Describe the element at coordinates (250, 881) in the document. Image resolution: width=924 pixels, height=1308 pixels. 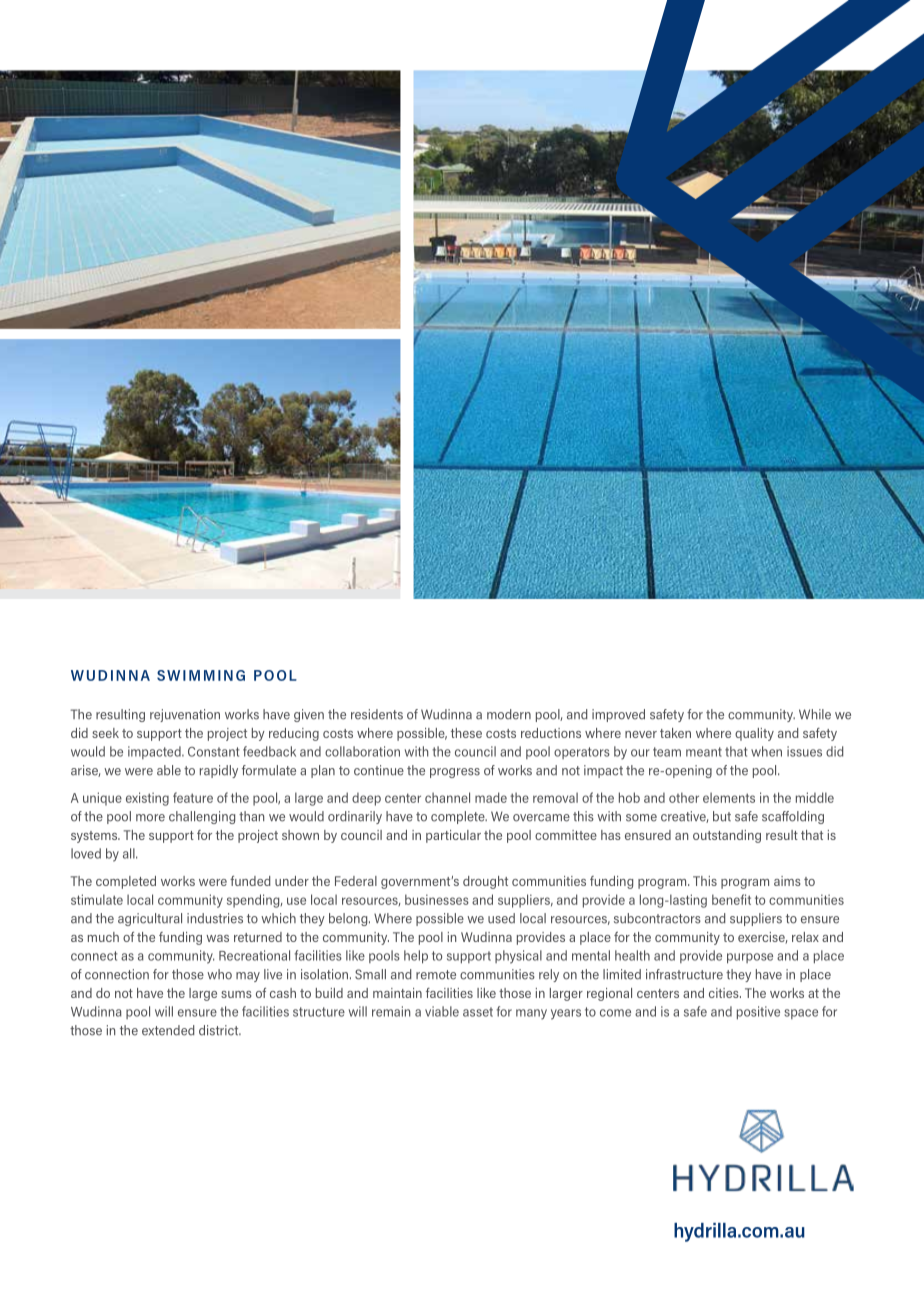
I see `funded` at that location.
